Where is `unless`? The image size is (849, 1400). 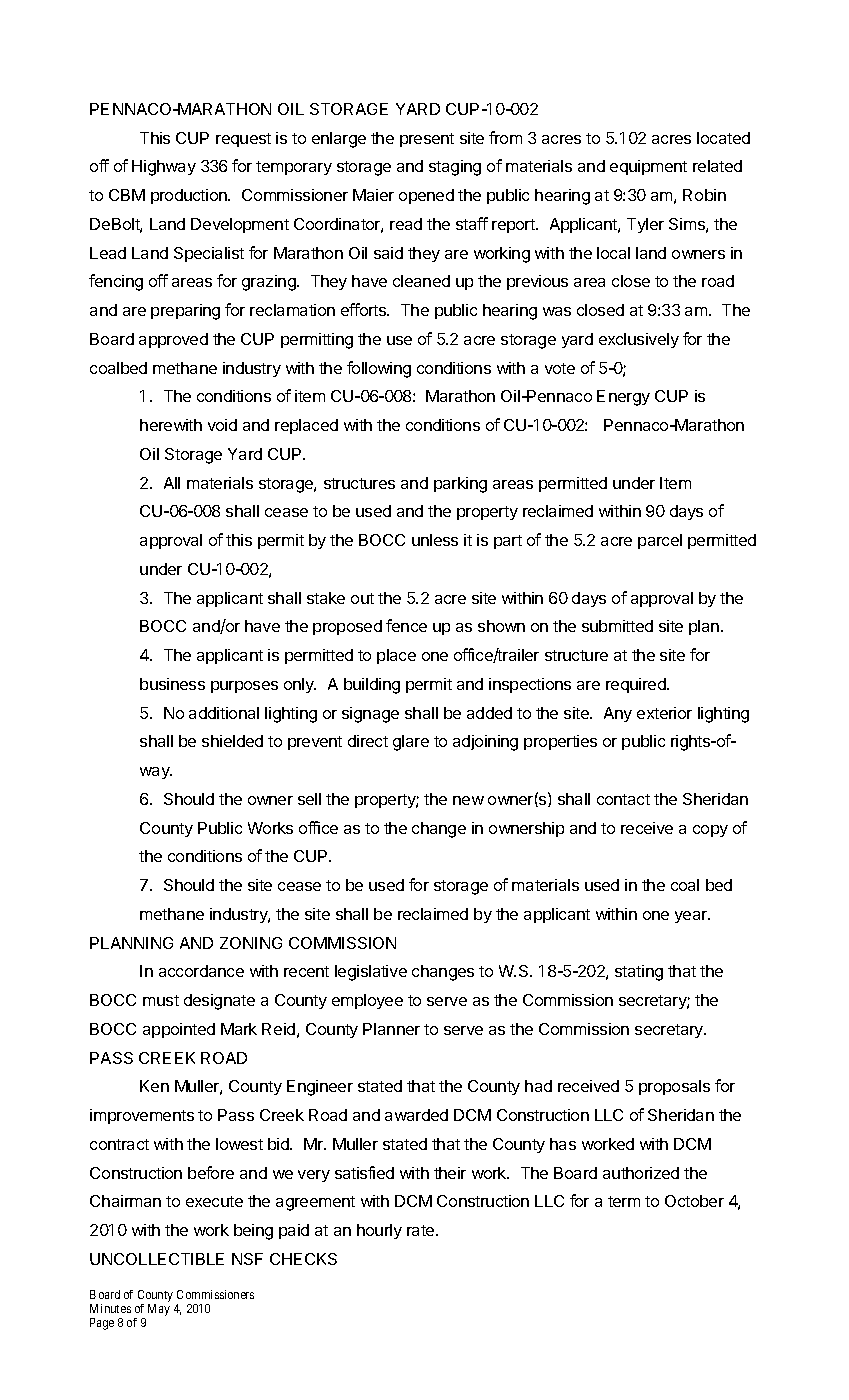 unless is located at coordinates (435, 540).
